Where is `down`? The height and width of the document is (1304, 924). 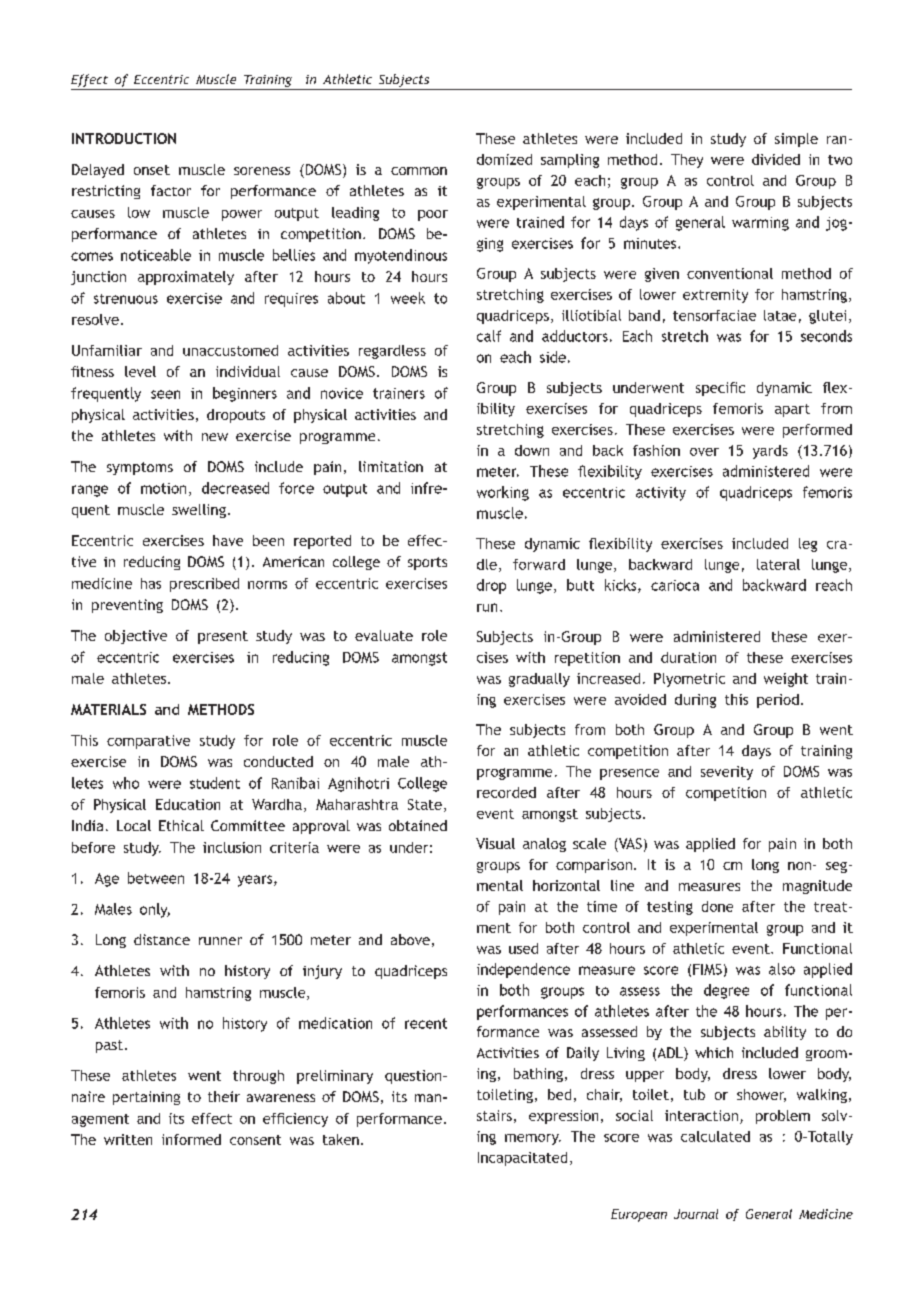 down is located at coordinates (532, 450).
